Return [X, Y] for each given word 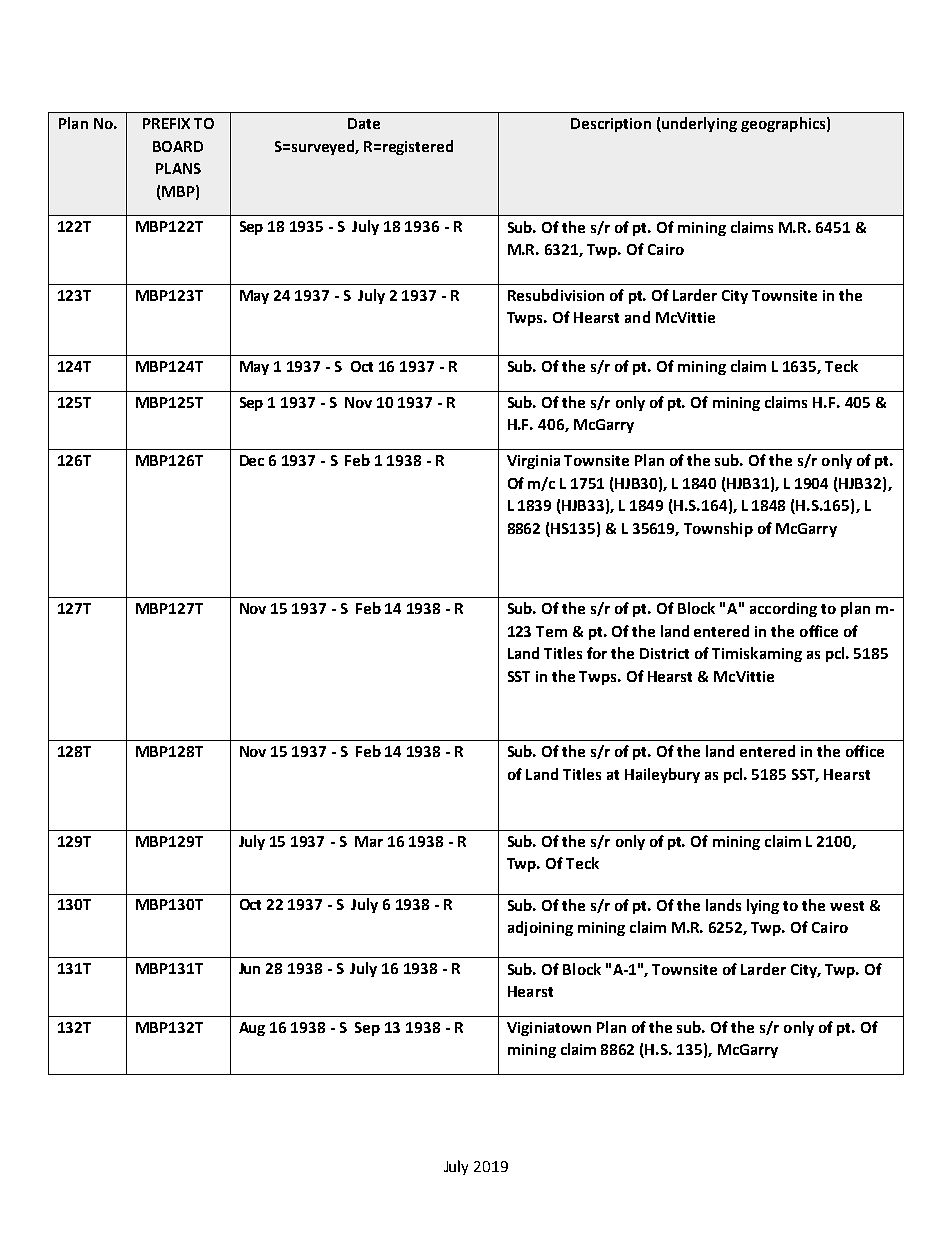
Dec [252, 460]
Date [364, 123]
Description [611, 125]
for [597, 653]
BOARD [178, 146]
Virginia [533, 462]
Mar [369, 841]
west [847, 906]
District [664, 653]
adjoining [540, 928]
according [783, 609]
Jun [249, 968]
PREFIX [166, 123]
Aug [252, 1029]
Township [718, 529]
